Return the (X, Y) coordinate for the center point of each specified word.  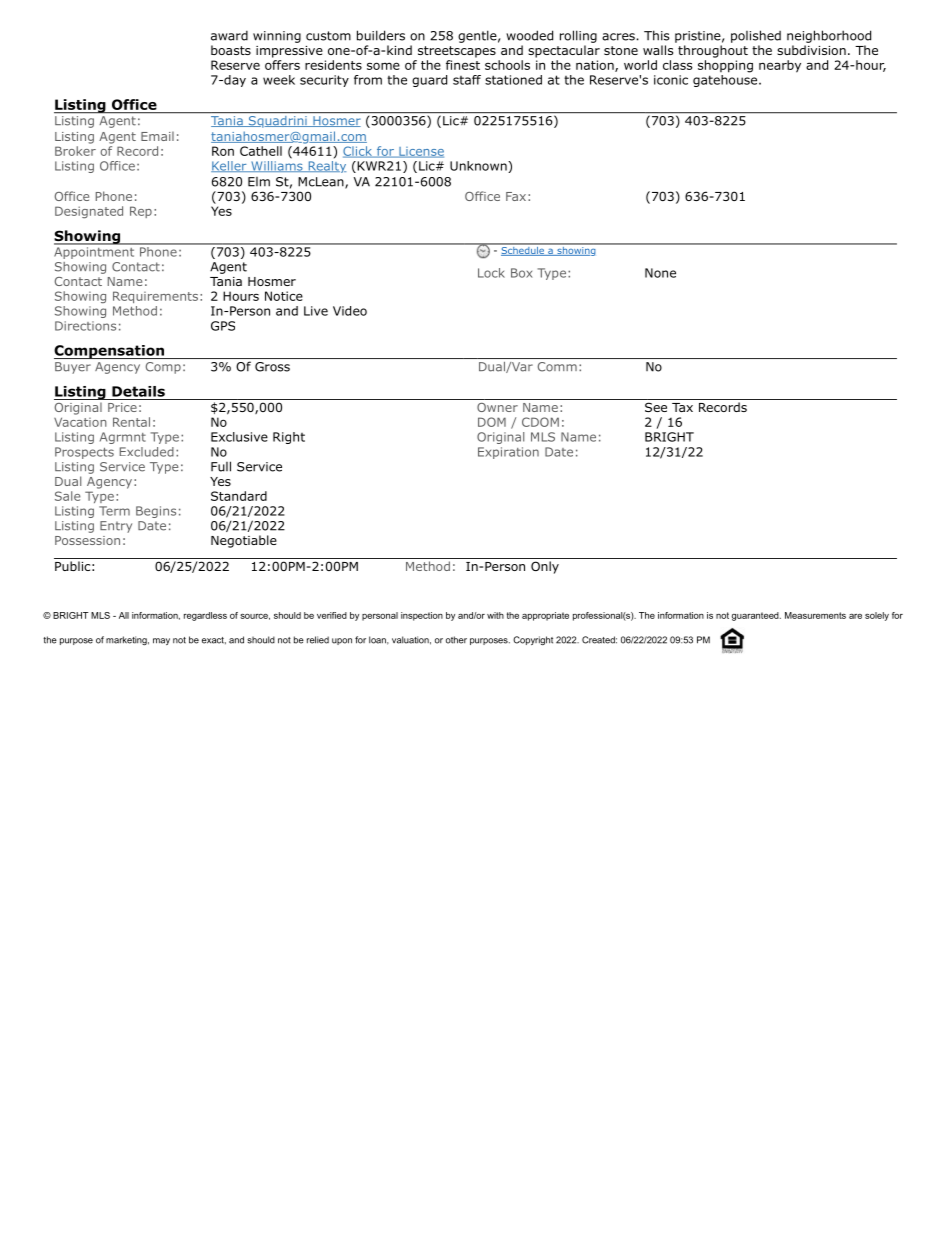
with (495, 615)
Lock (491, 273)
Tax (682, 407)
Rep (141, 212)
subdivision (811, 50)
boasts (231, 50)
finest (463, 65)
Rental (131, 422)
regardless (205, 616)
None (660, 273)
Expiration (508, 453)
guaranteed (756, 616)
